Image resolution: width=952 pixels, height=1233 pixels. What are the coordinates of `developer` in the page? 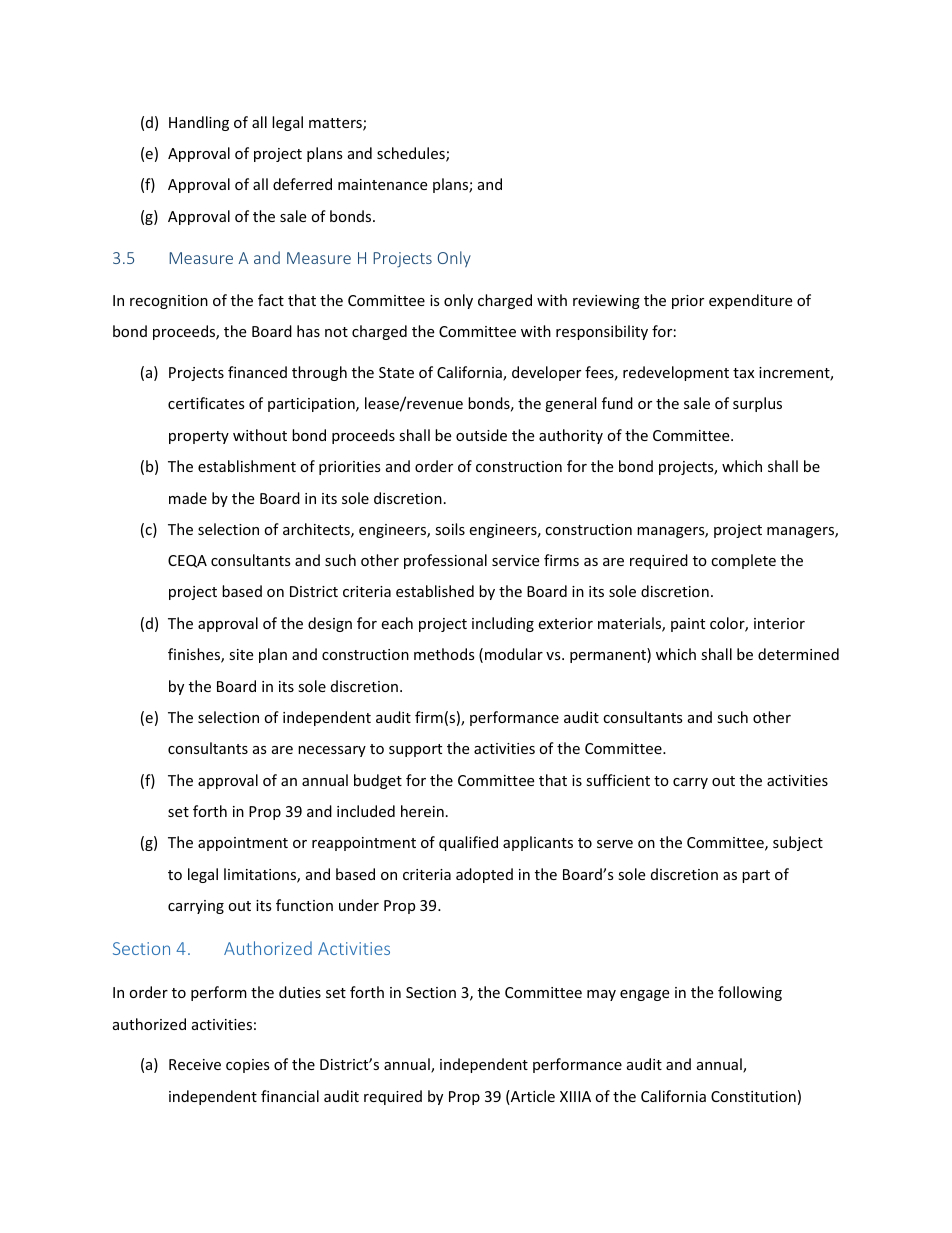 It's located at (546, 373).
